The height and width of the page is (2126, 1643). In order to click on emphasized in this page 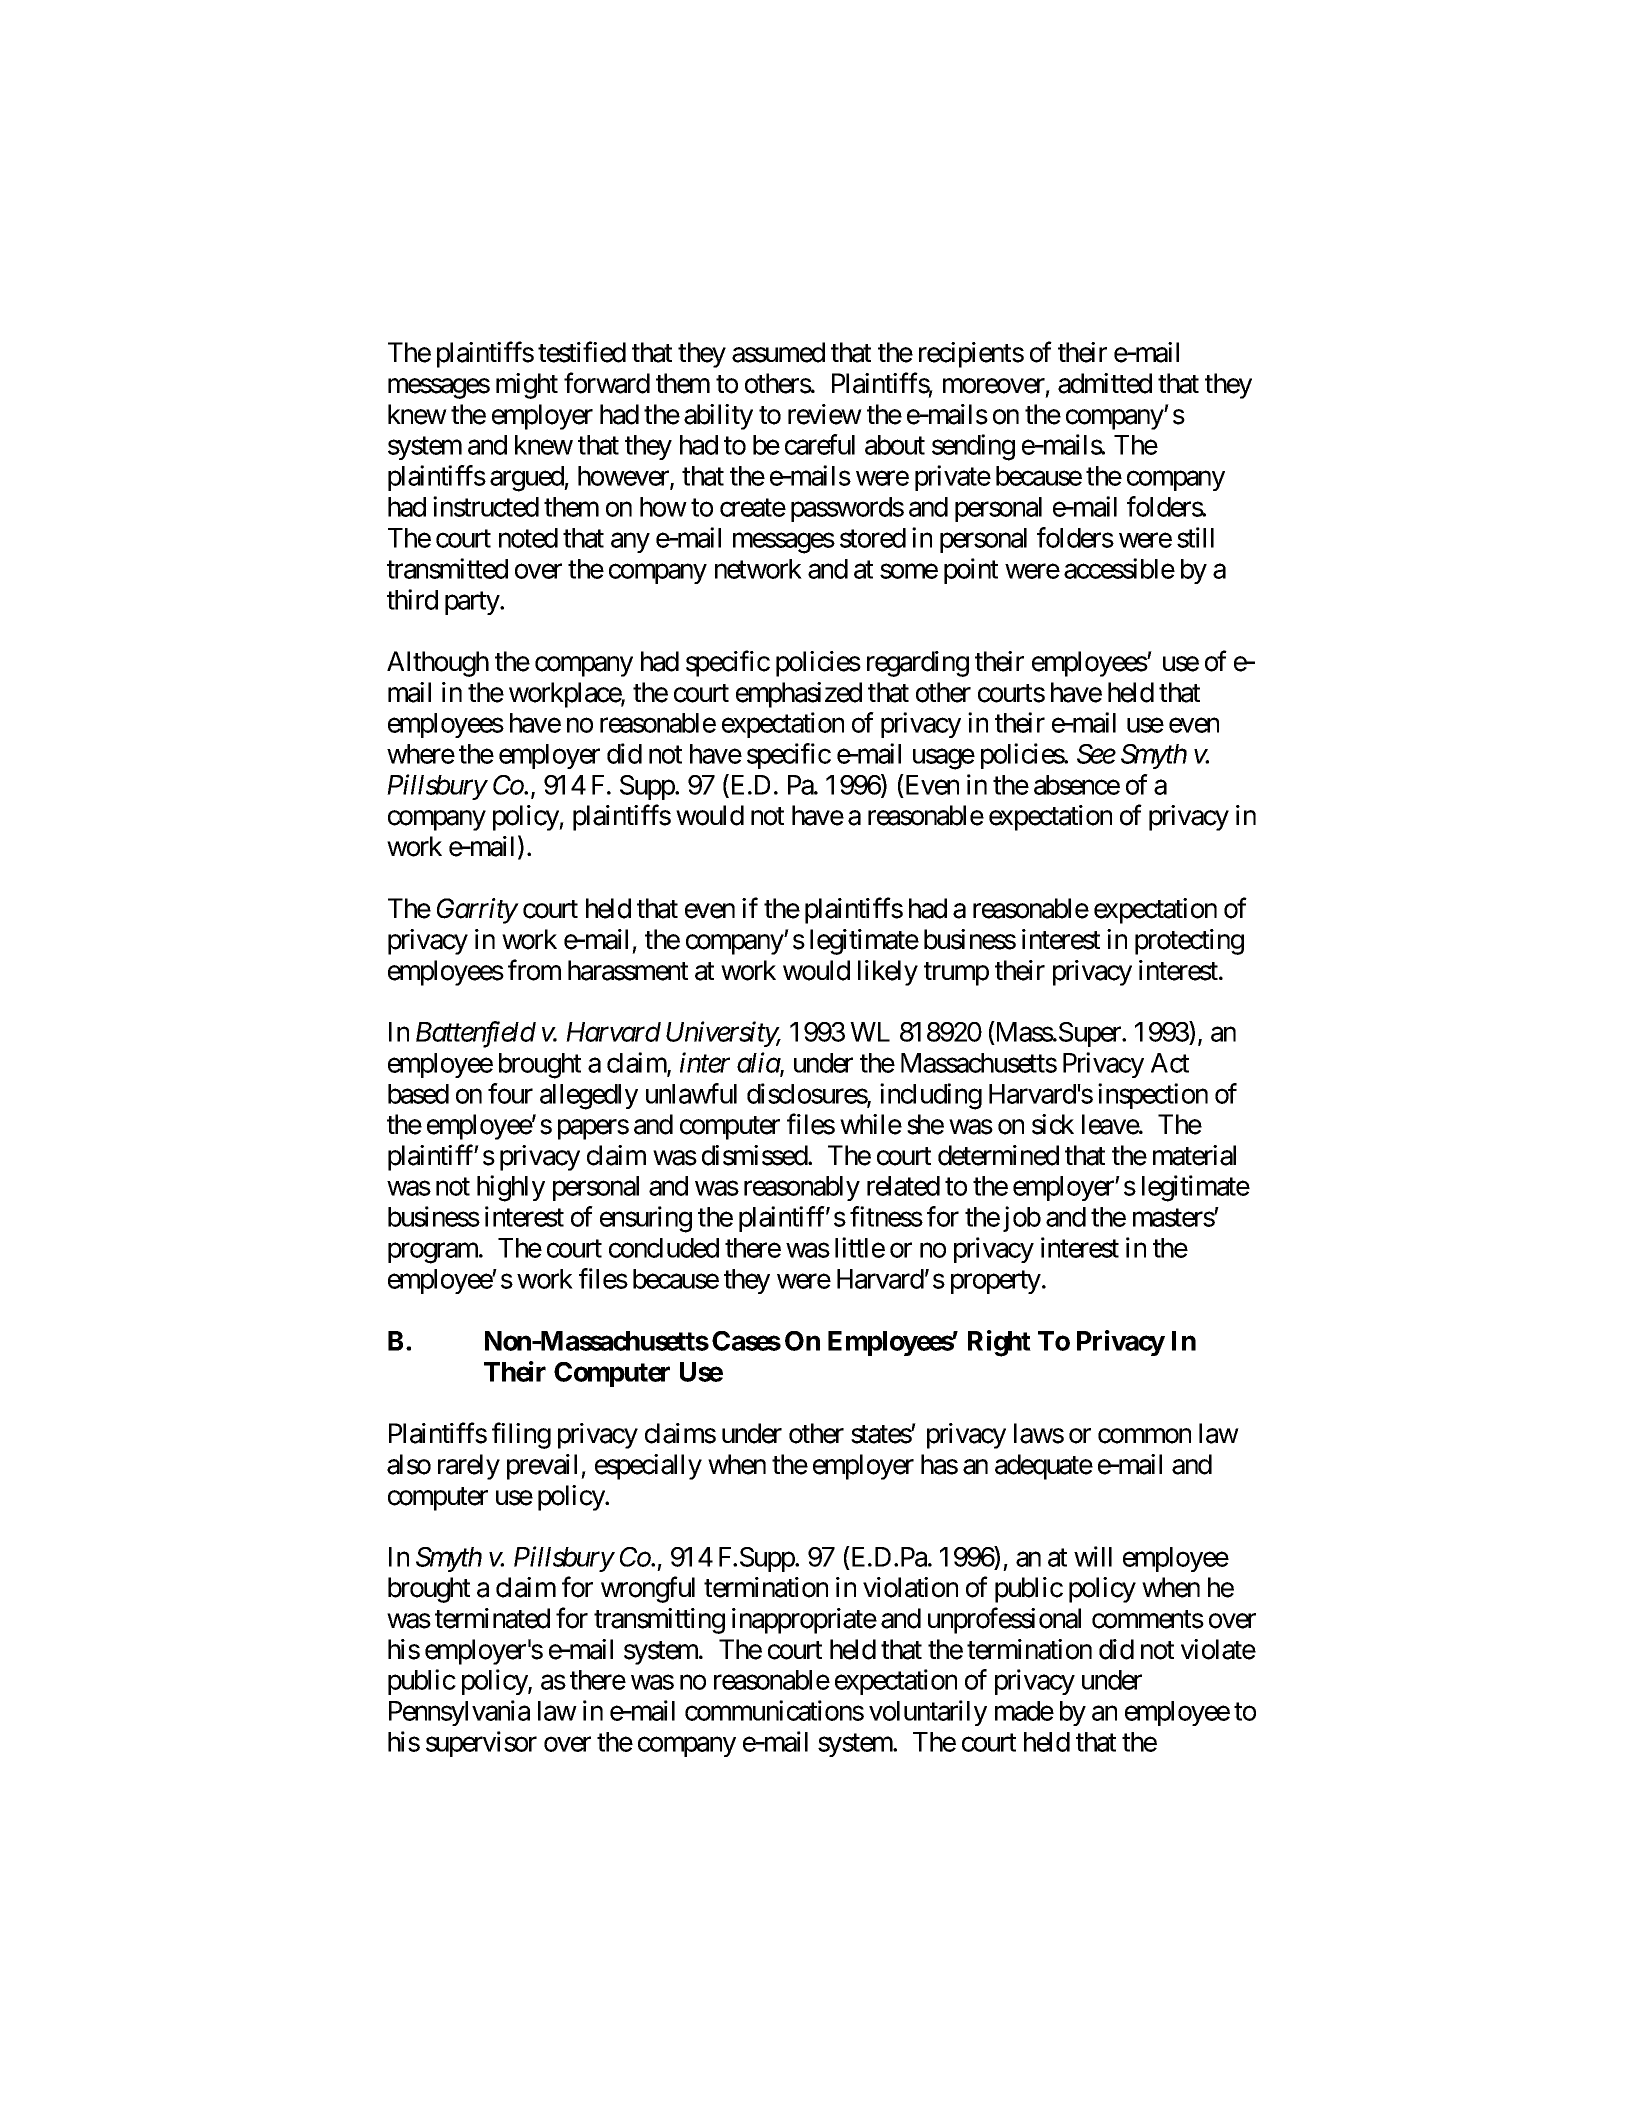, I will do `click(799, 695)`.
